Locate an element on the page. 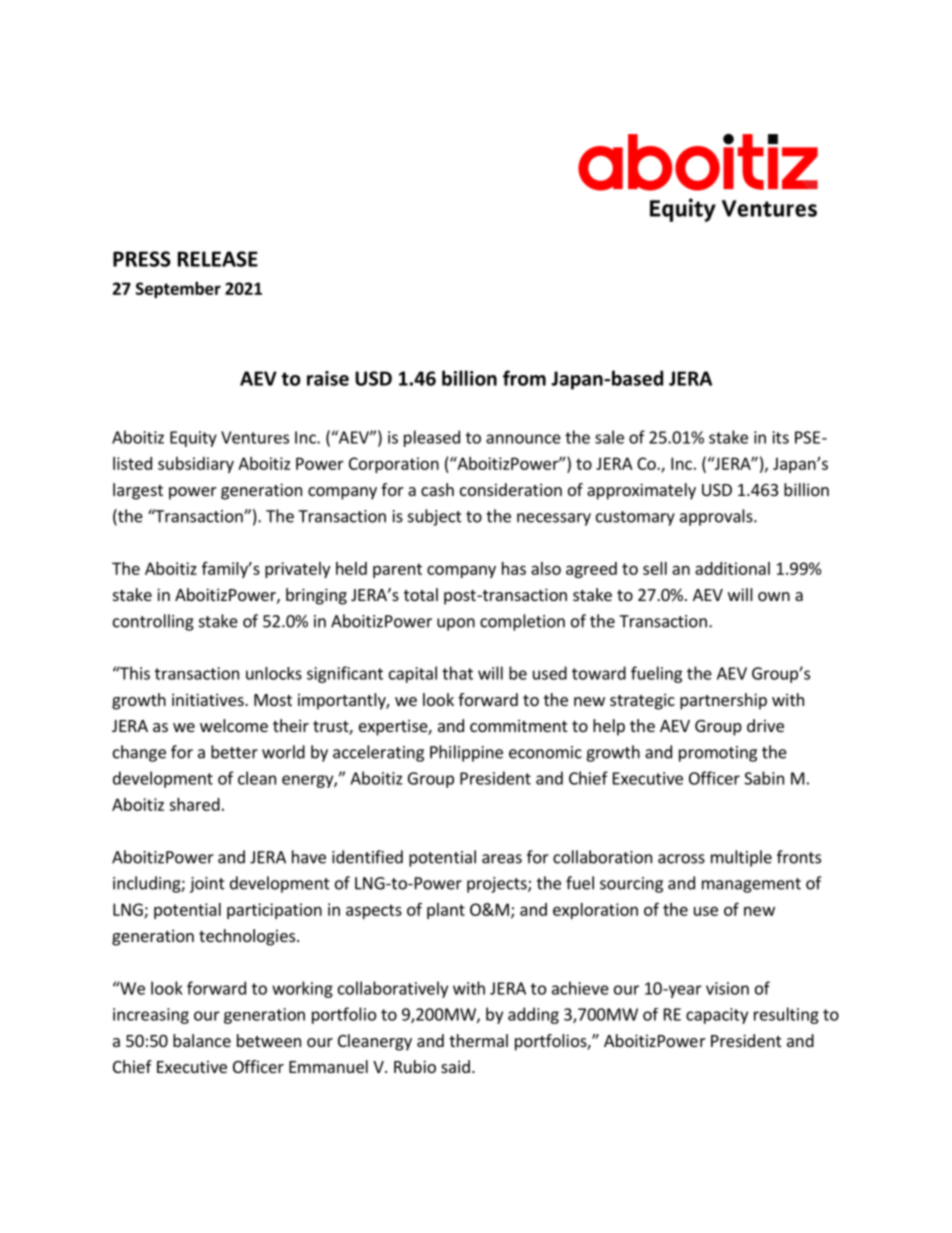 The width and height of the page is (952, 1233). its is located at coordinates (781, 437).
